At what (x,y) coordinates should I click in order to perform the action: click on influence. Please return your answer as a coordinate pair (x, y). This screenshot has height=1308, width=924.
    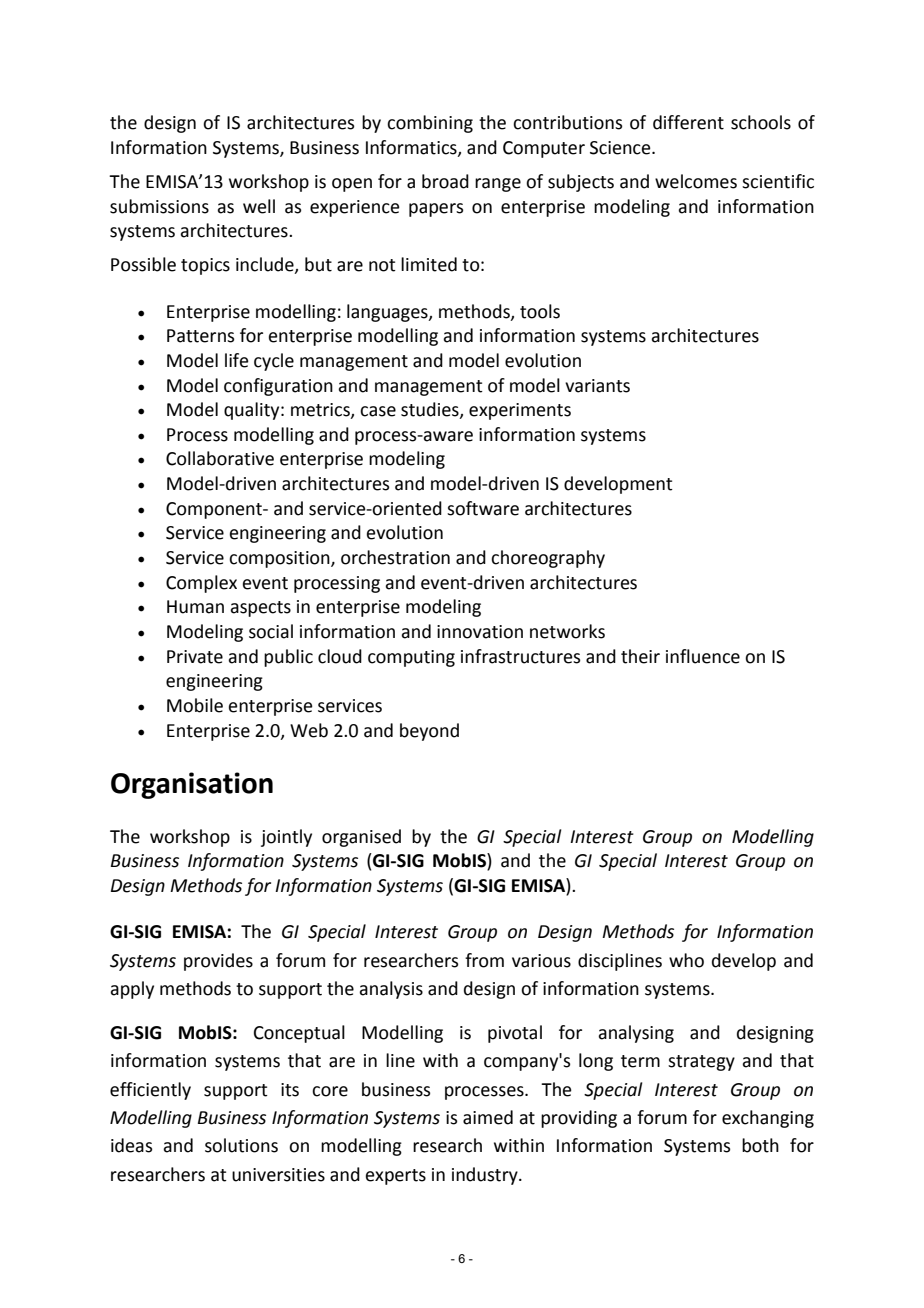
    Looking at the image, I should click on (703, 656).
